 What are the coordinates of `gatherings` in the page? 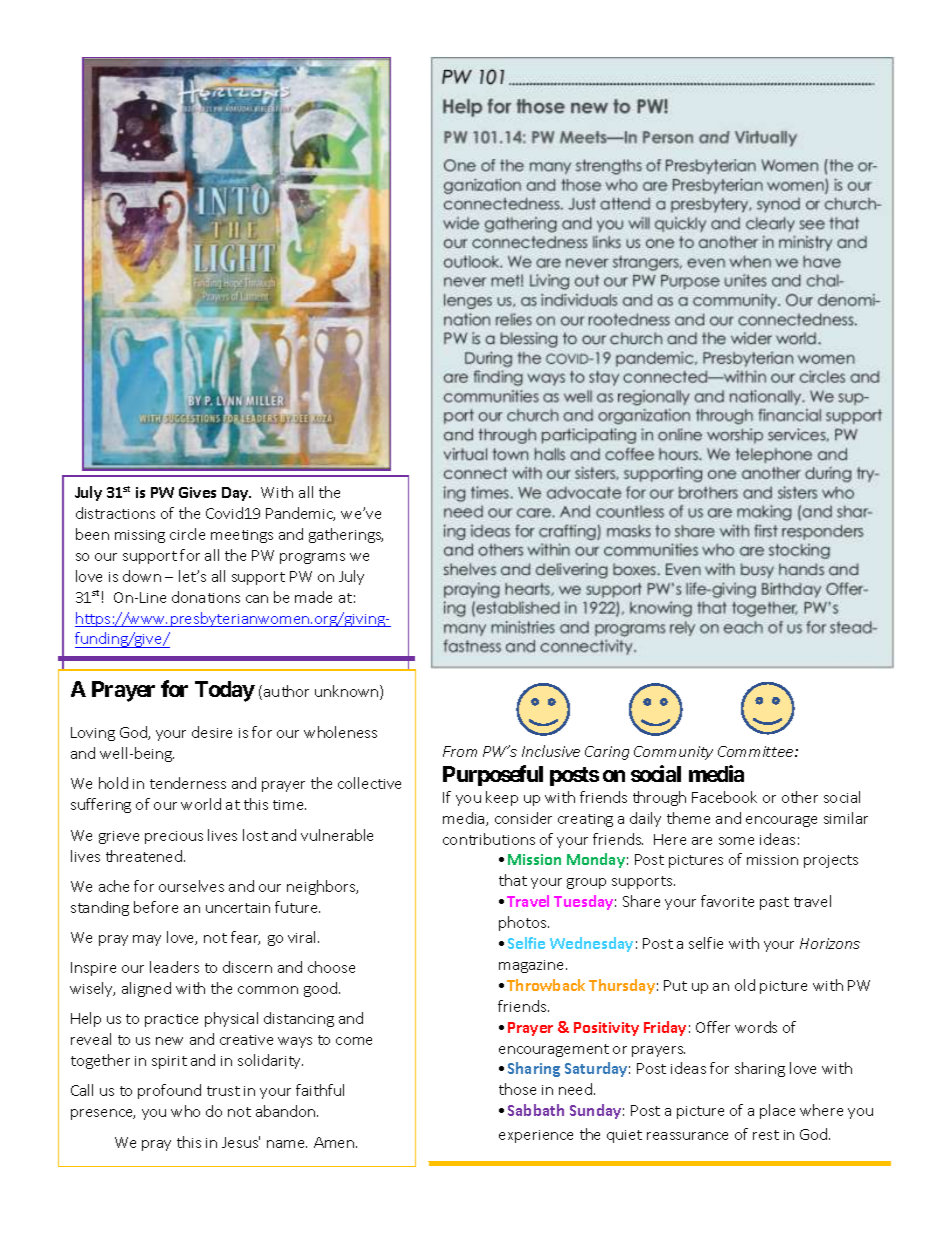 It's located at (346, 535).
